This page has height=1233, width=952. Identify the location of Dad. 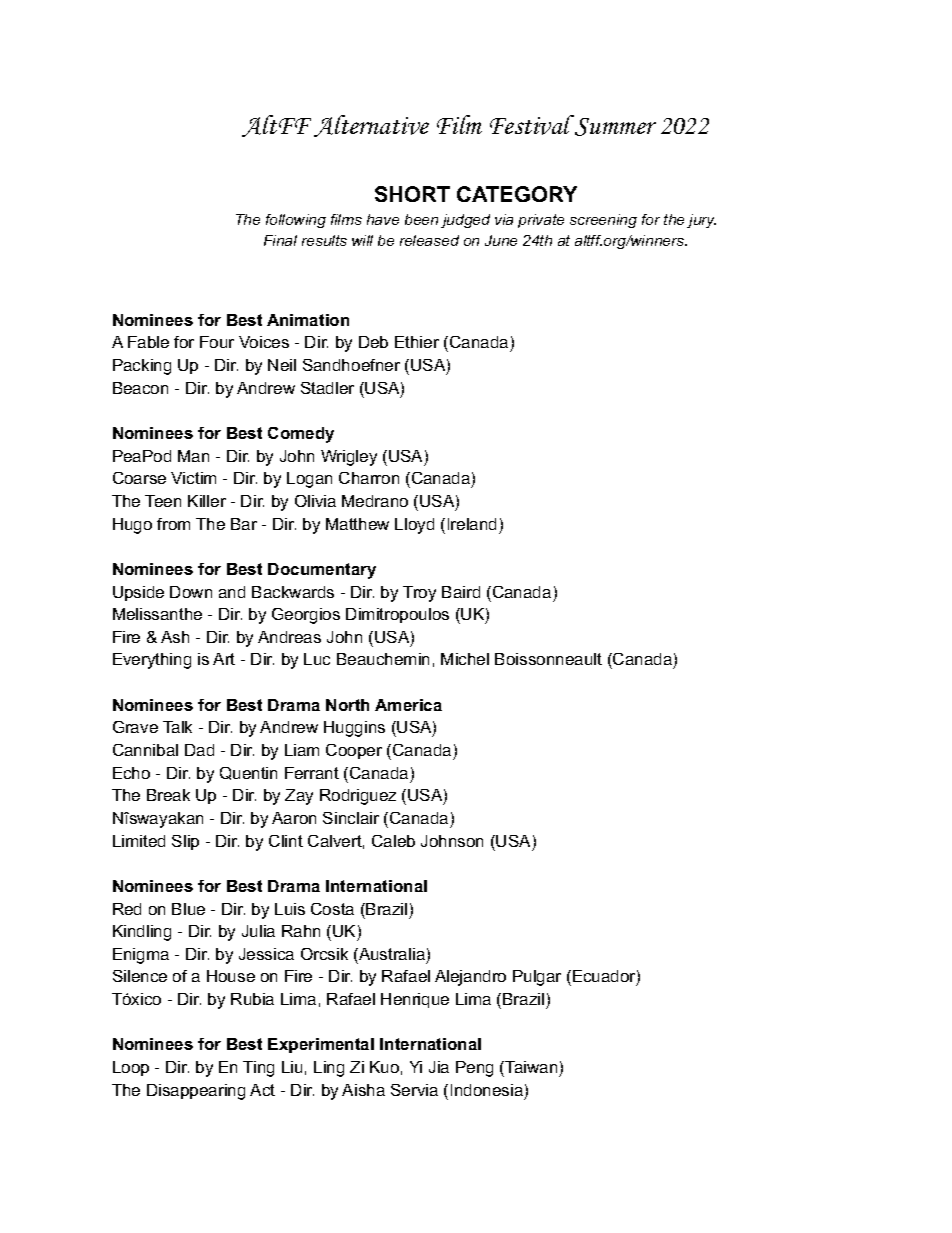
(199, 750).
